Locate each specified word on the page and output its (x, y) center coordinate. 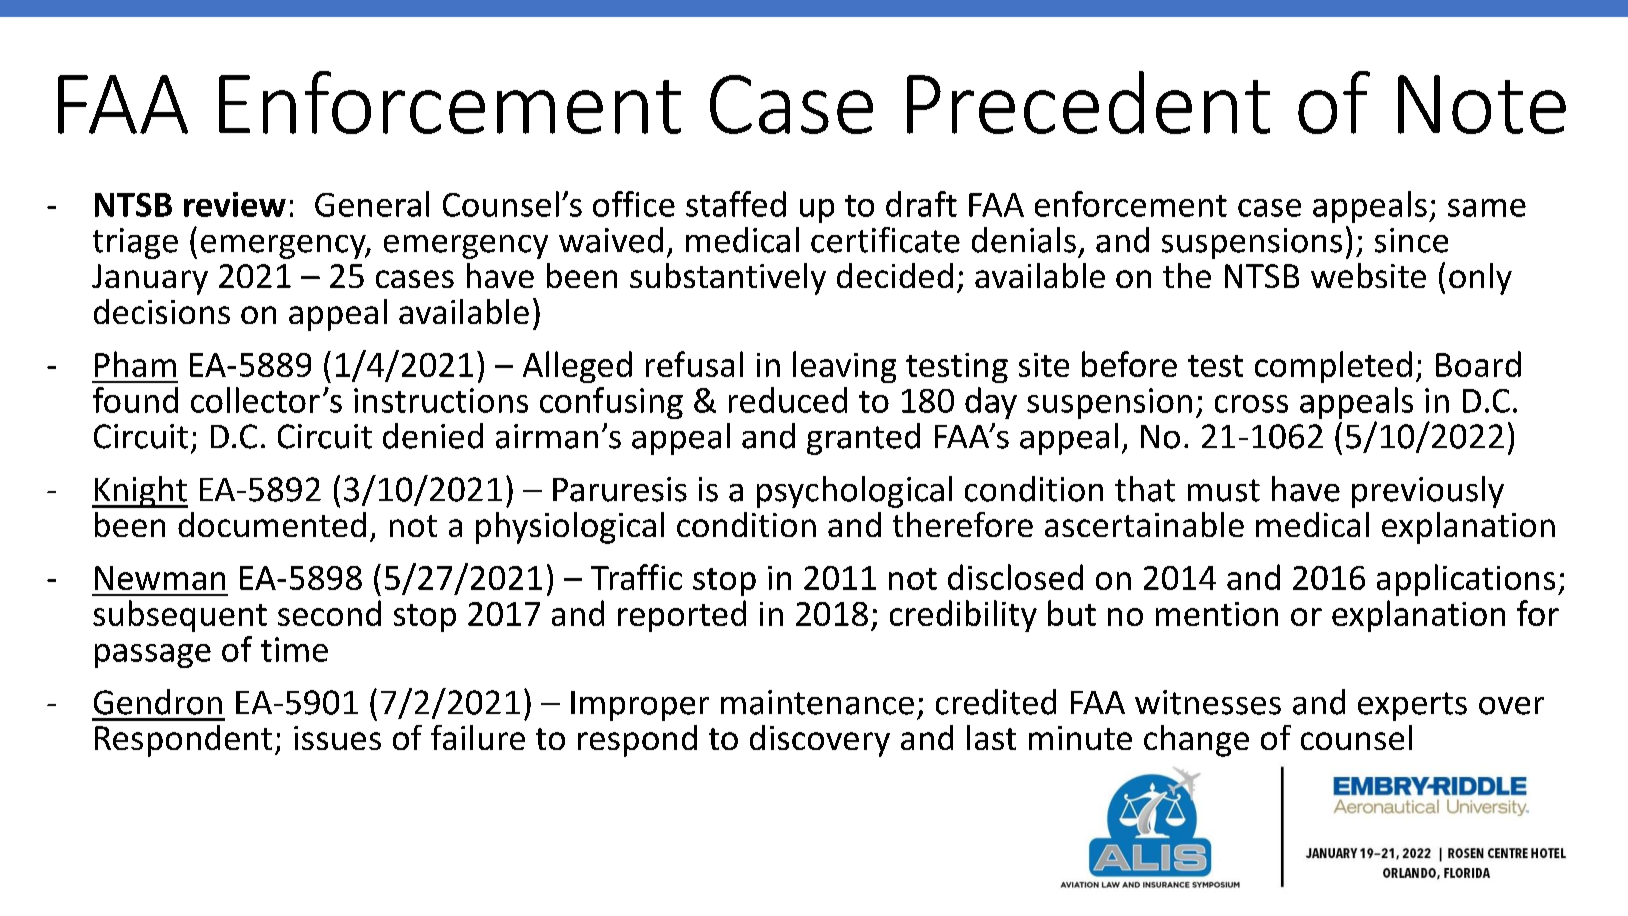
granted (863, 439)
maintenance (817, 702)
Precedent (1088, 102)
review (235, 204)
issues (337, 738)
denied (433, 436)
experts (1412, 706)
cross (1251, 404)
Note (1482, 104)
